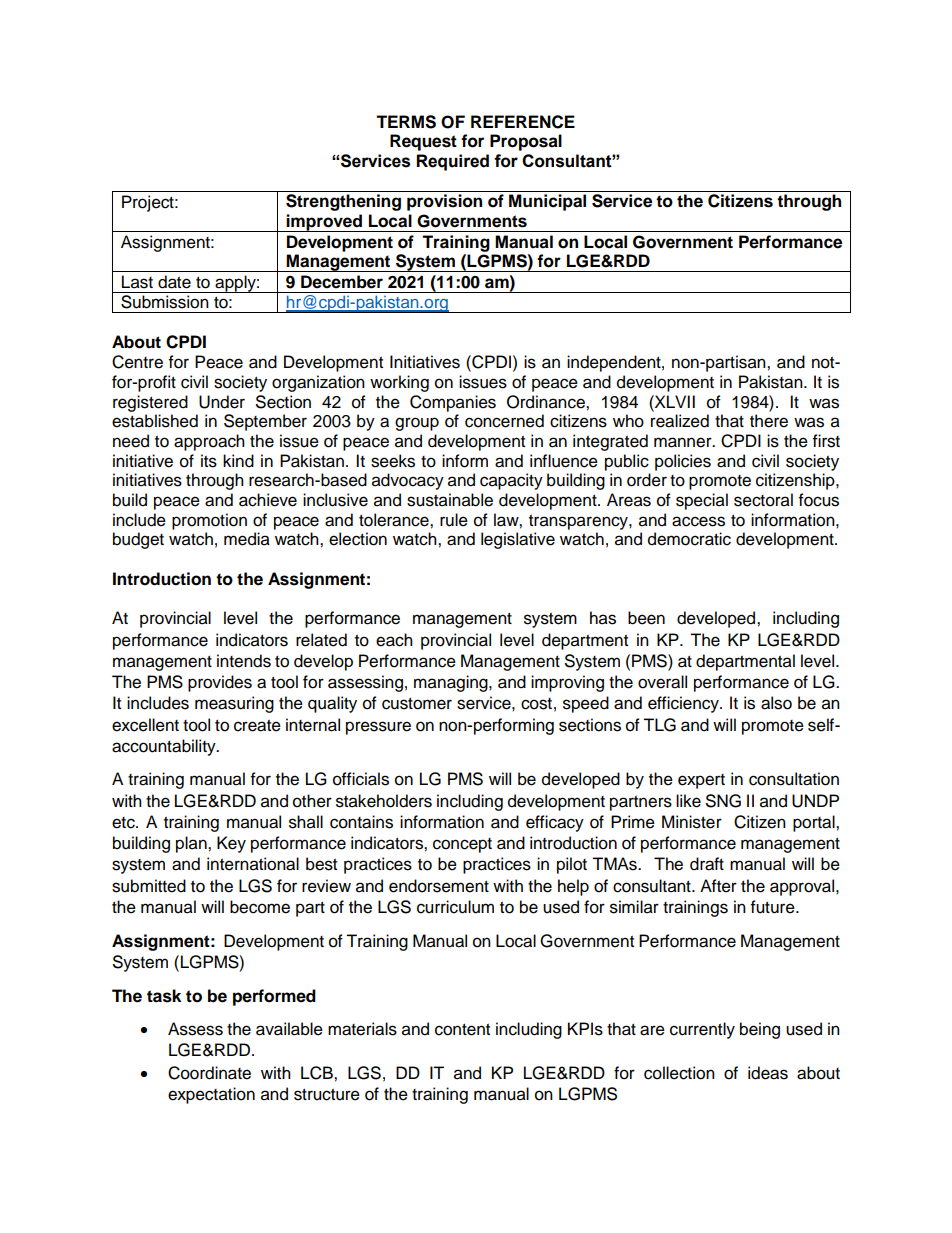 The image size is (952, 1233). I want to click on been, so click(646, 618).
